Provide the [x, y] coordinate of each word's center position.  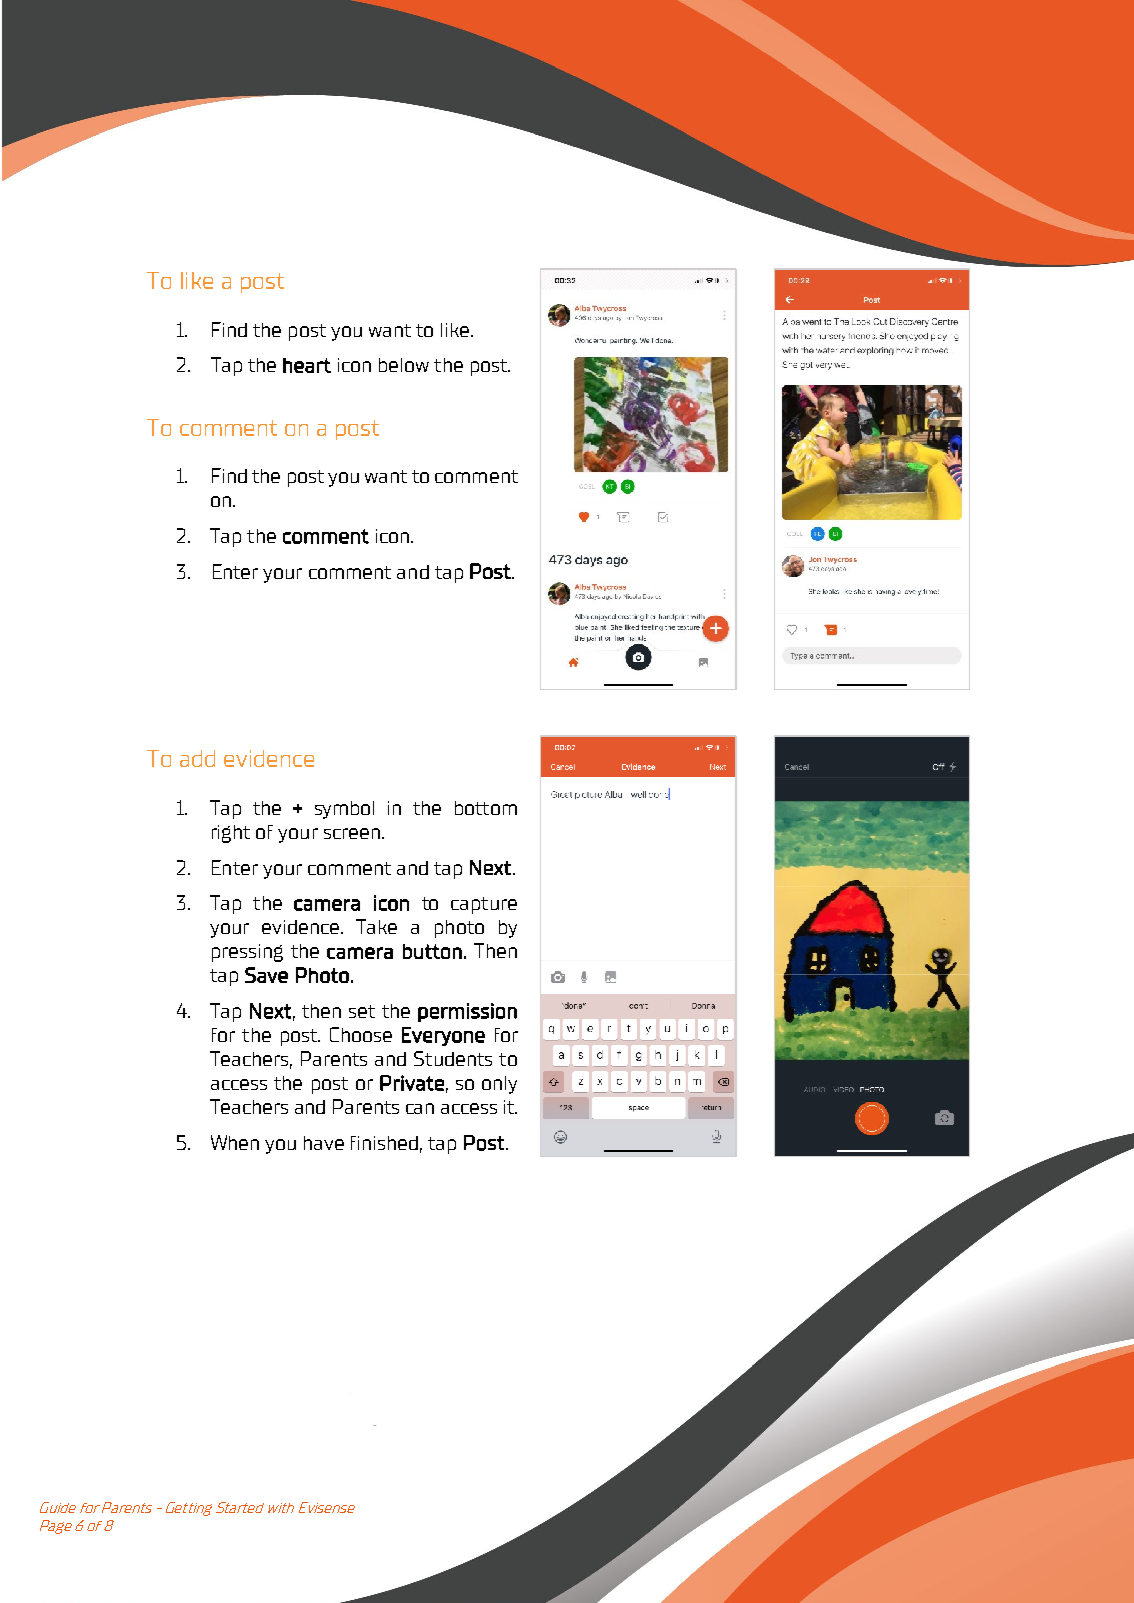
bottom [486, 808]
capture [484, 905]
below [404, 365]
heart [307, 365]
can [420, 1108]
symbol [344, 810]
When [235, 1142]
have [324, 1143]
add [197, 758]
